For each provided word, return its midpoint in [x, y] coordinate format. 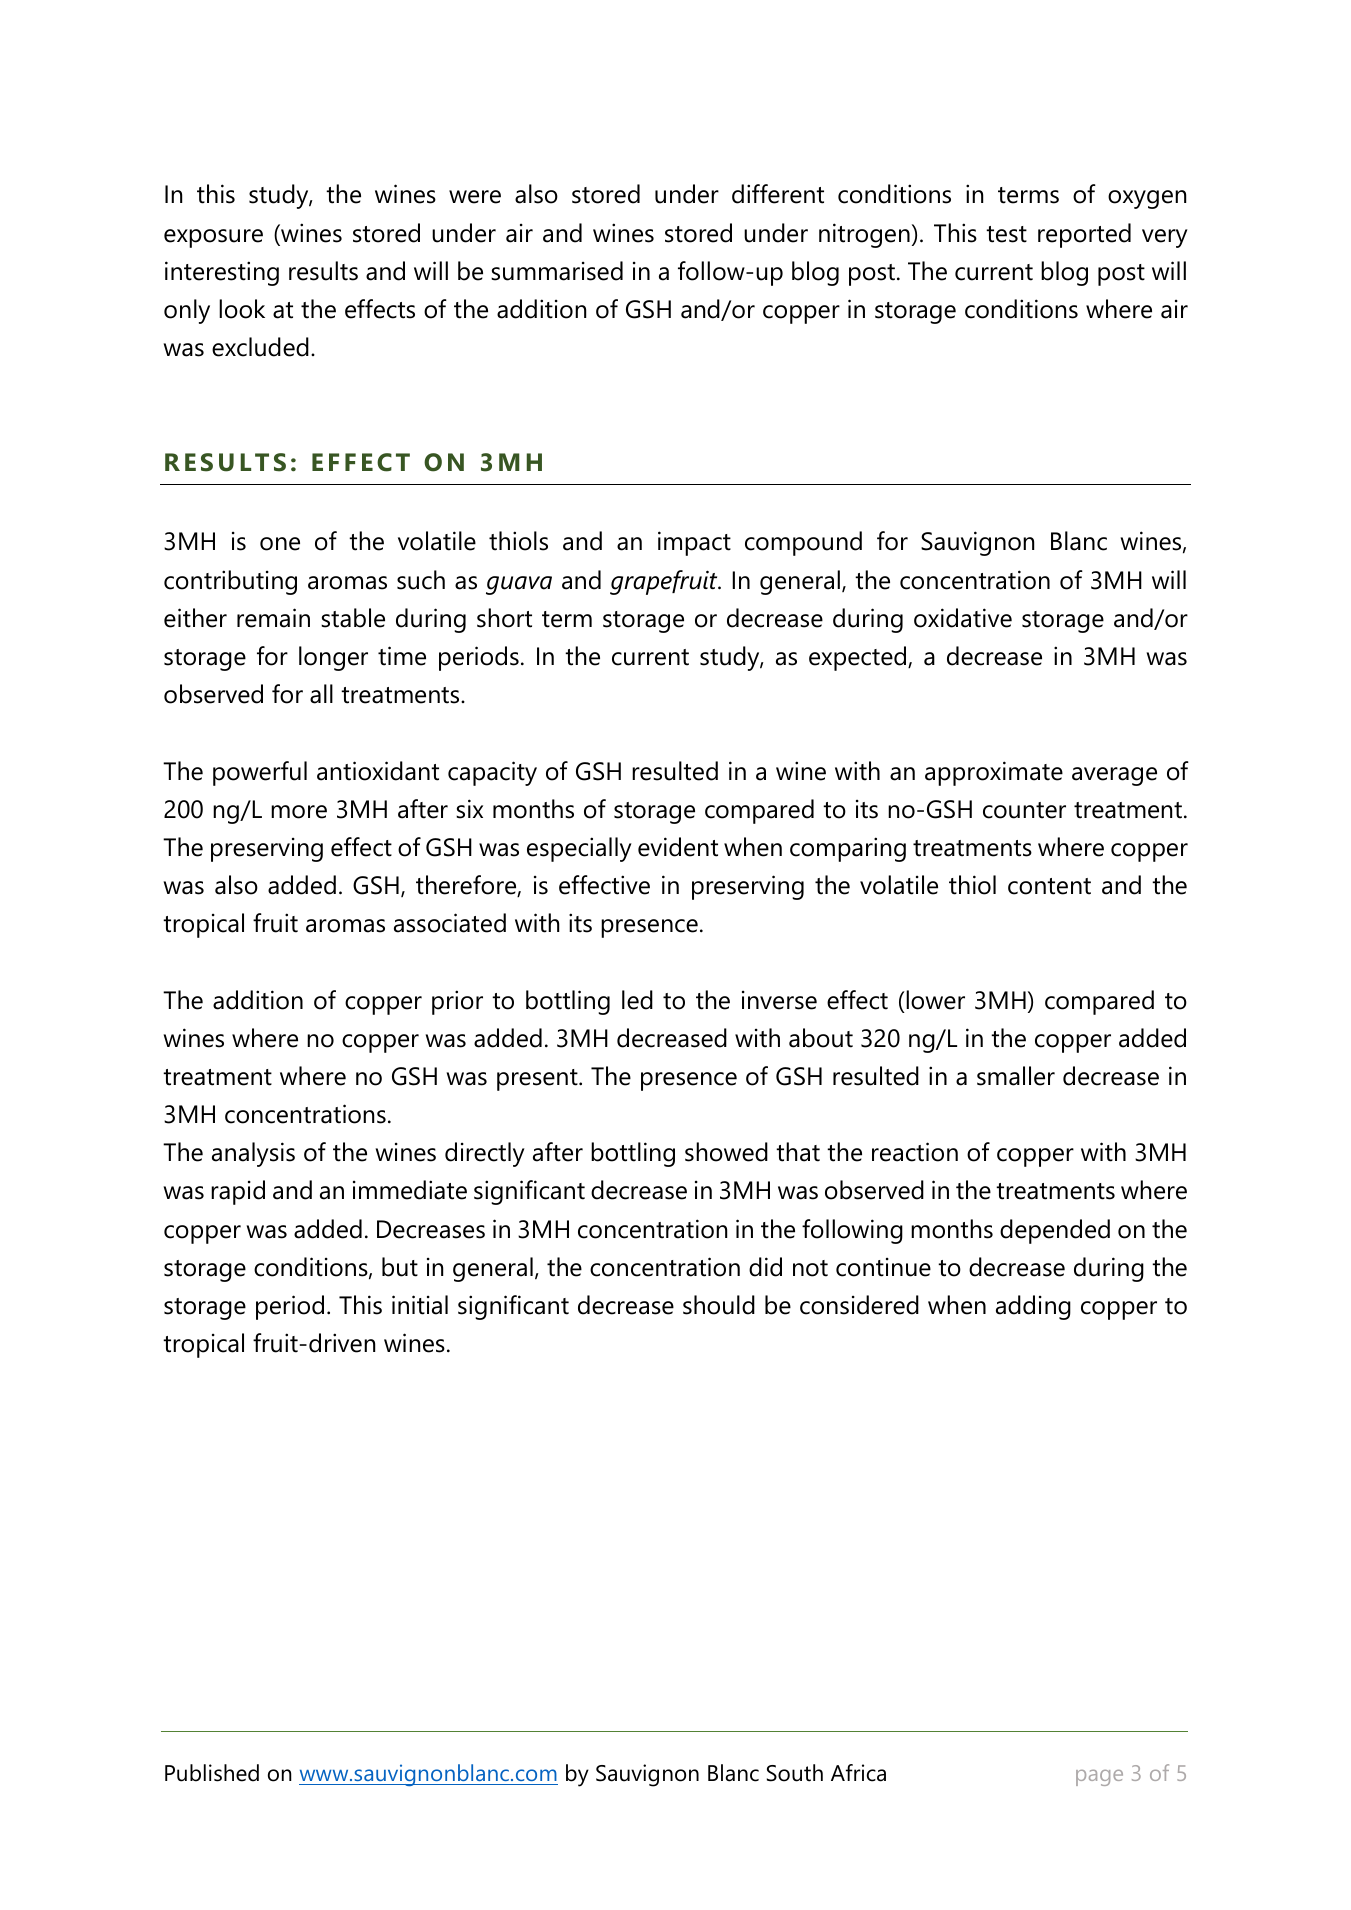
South [795, 1773]
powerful [260, 773]
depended [1055, 1231]
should [719, 1305]
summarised [557, 271]
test [1006, 234]
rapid [238, 1192]
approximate [994, 773]
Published [212, 1773]
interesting [222, 273]
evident [678, 847]
